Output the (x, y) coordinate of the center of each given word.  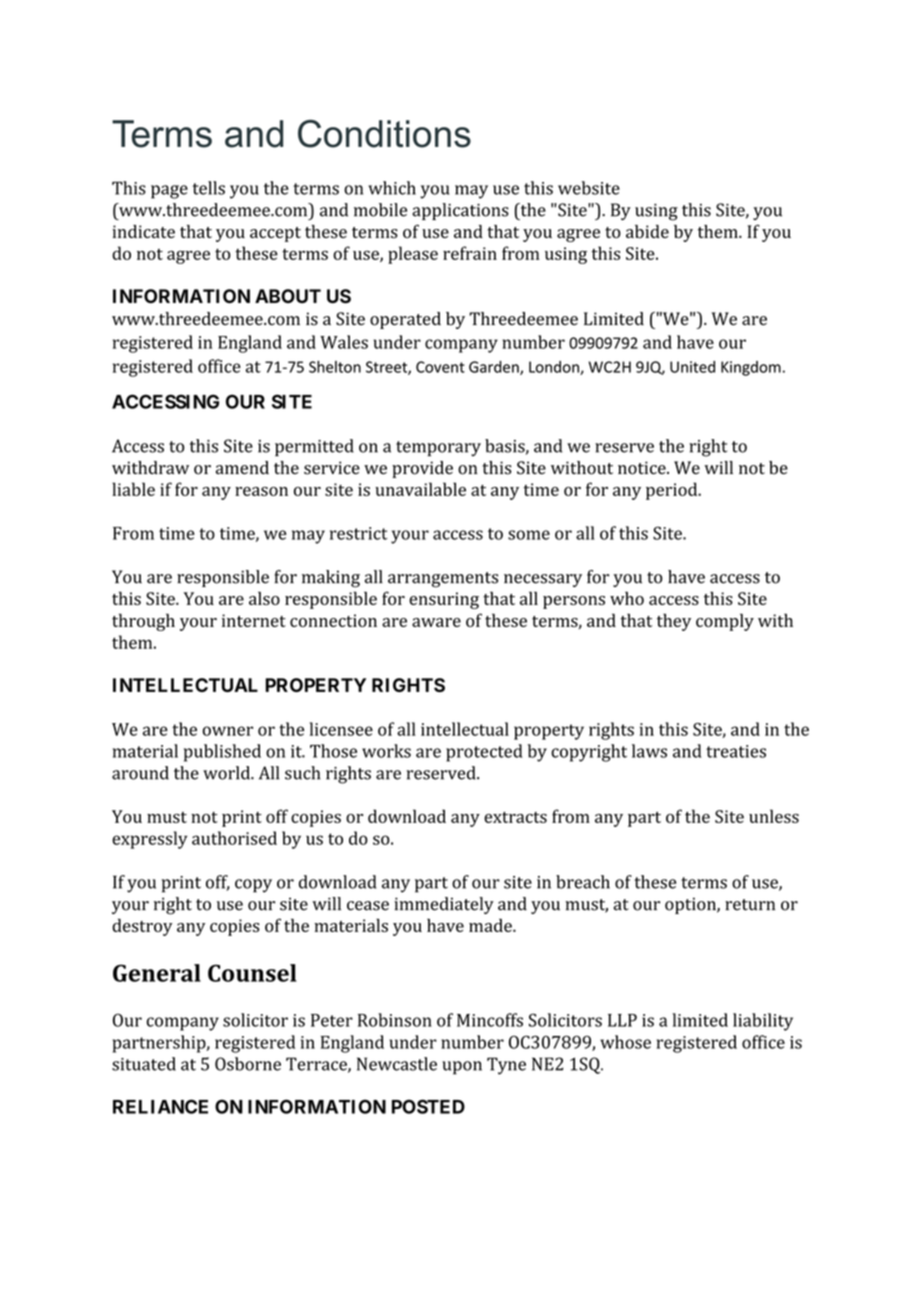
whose (625, 1042)
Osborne (248, 1064)
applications (460, 211)
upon (462, 1068)
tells (209, 188)
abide (647, 231)
